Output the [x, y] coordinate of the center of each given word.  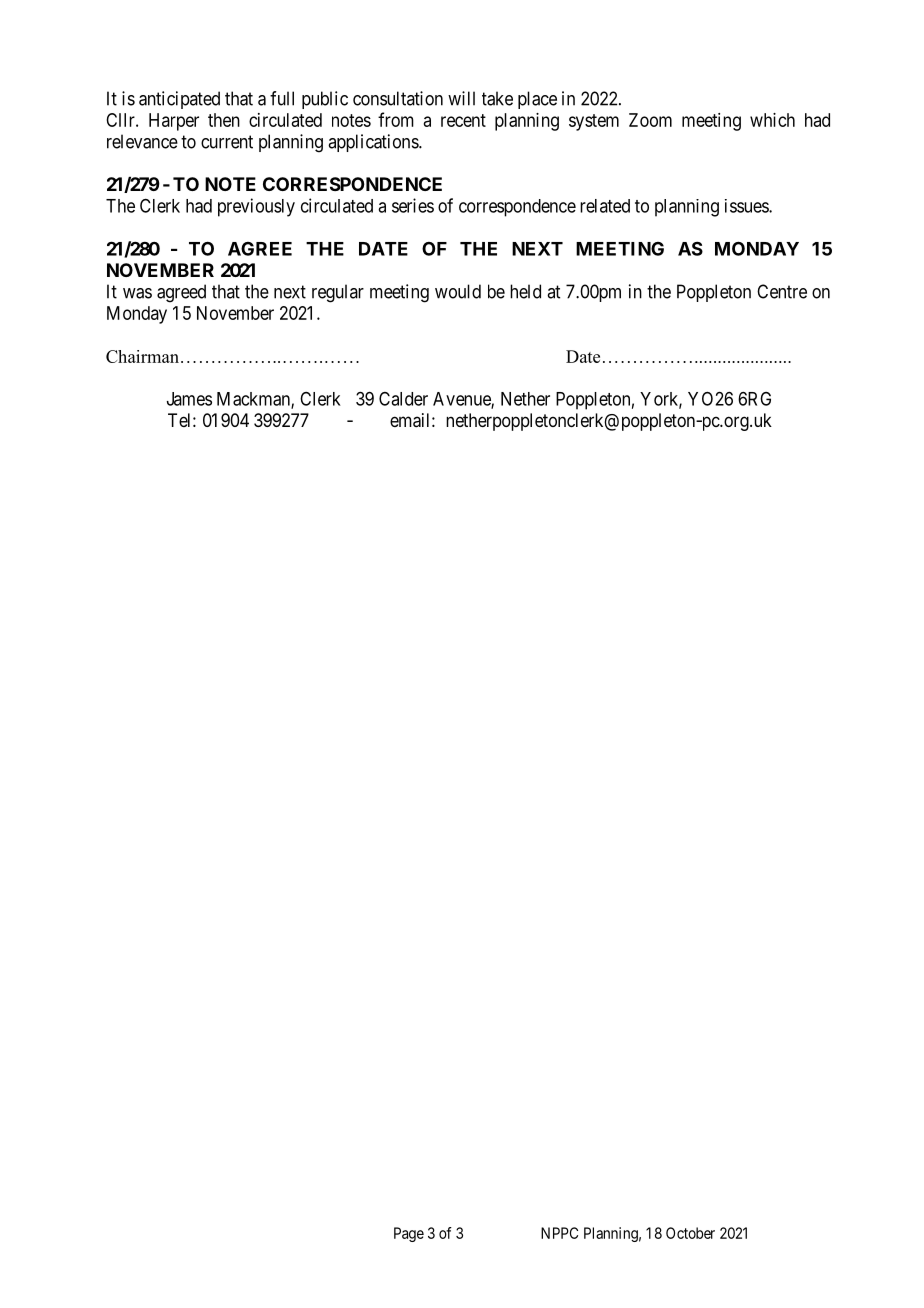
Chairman [142, 356]
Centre [782, 291]
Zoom [650, 120]
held [525, 291]
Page [409, 1234]
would [458, 291]
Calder [403, 399]
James [189, 399]
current [227, 142]
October [690, 1233]
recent [463, 120]
